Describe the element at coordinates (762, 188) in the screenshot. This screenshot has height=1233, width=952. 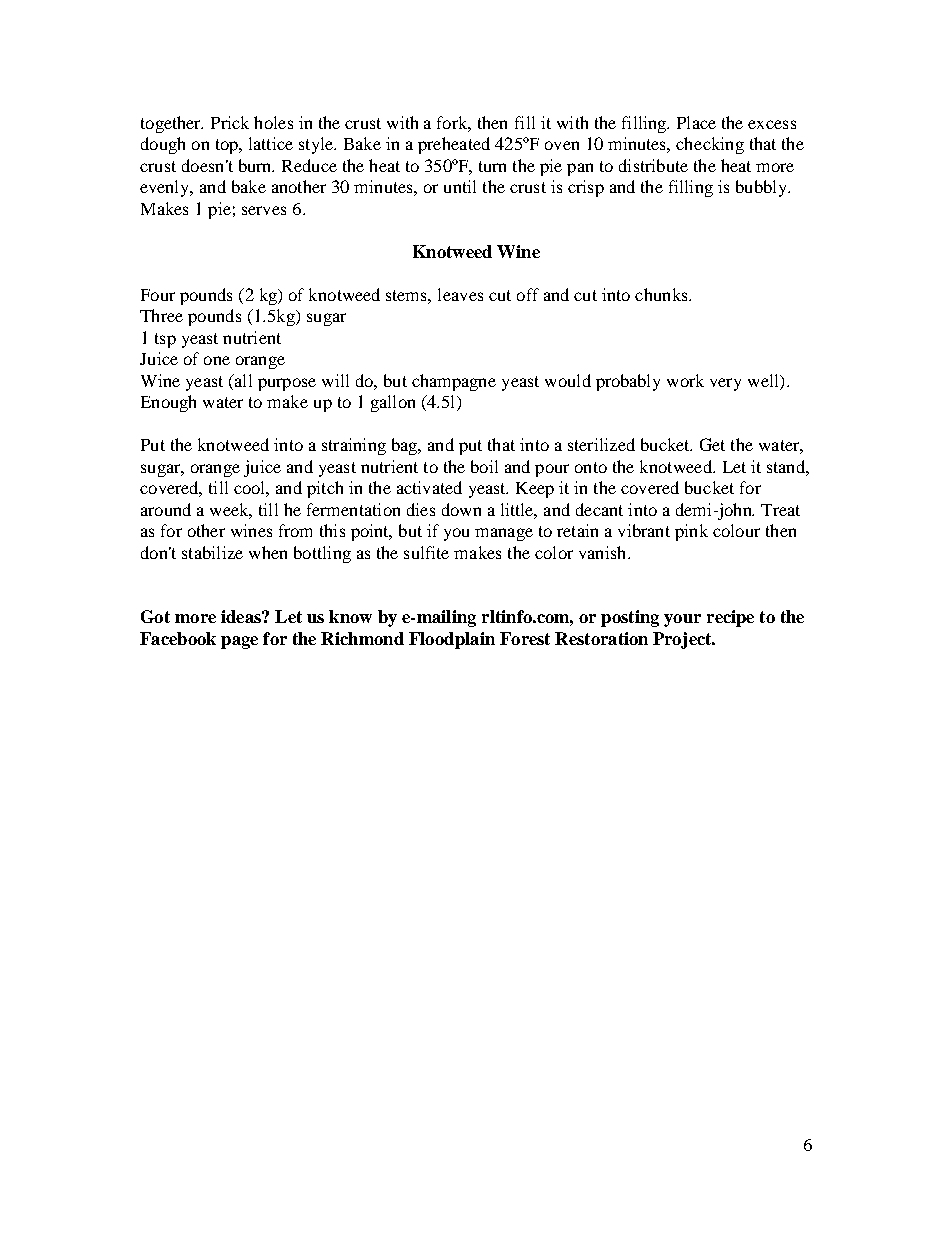
I see `bubbly` at that location.
